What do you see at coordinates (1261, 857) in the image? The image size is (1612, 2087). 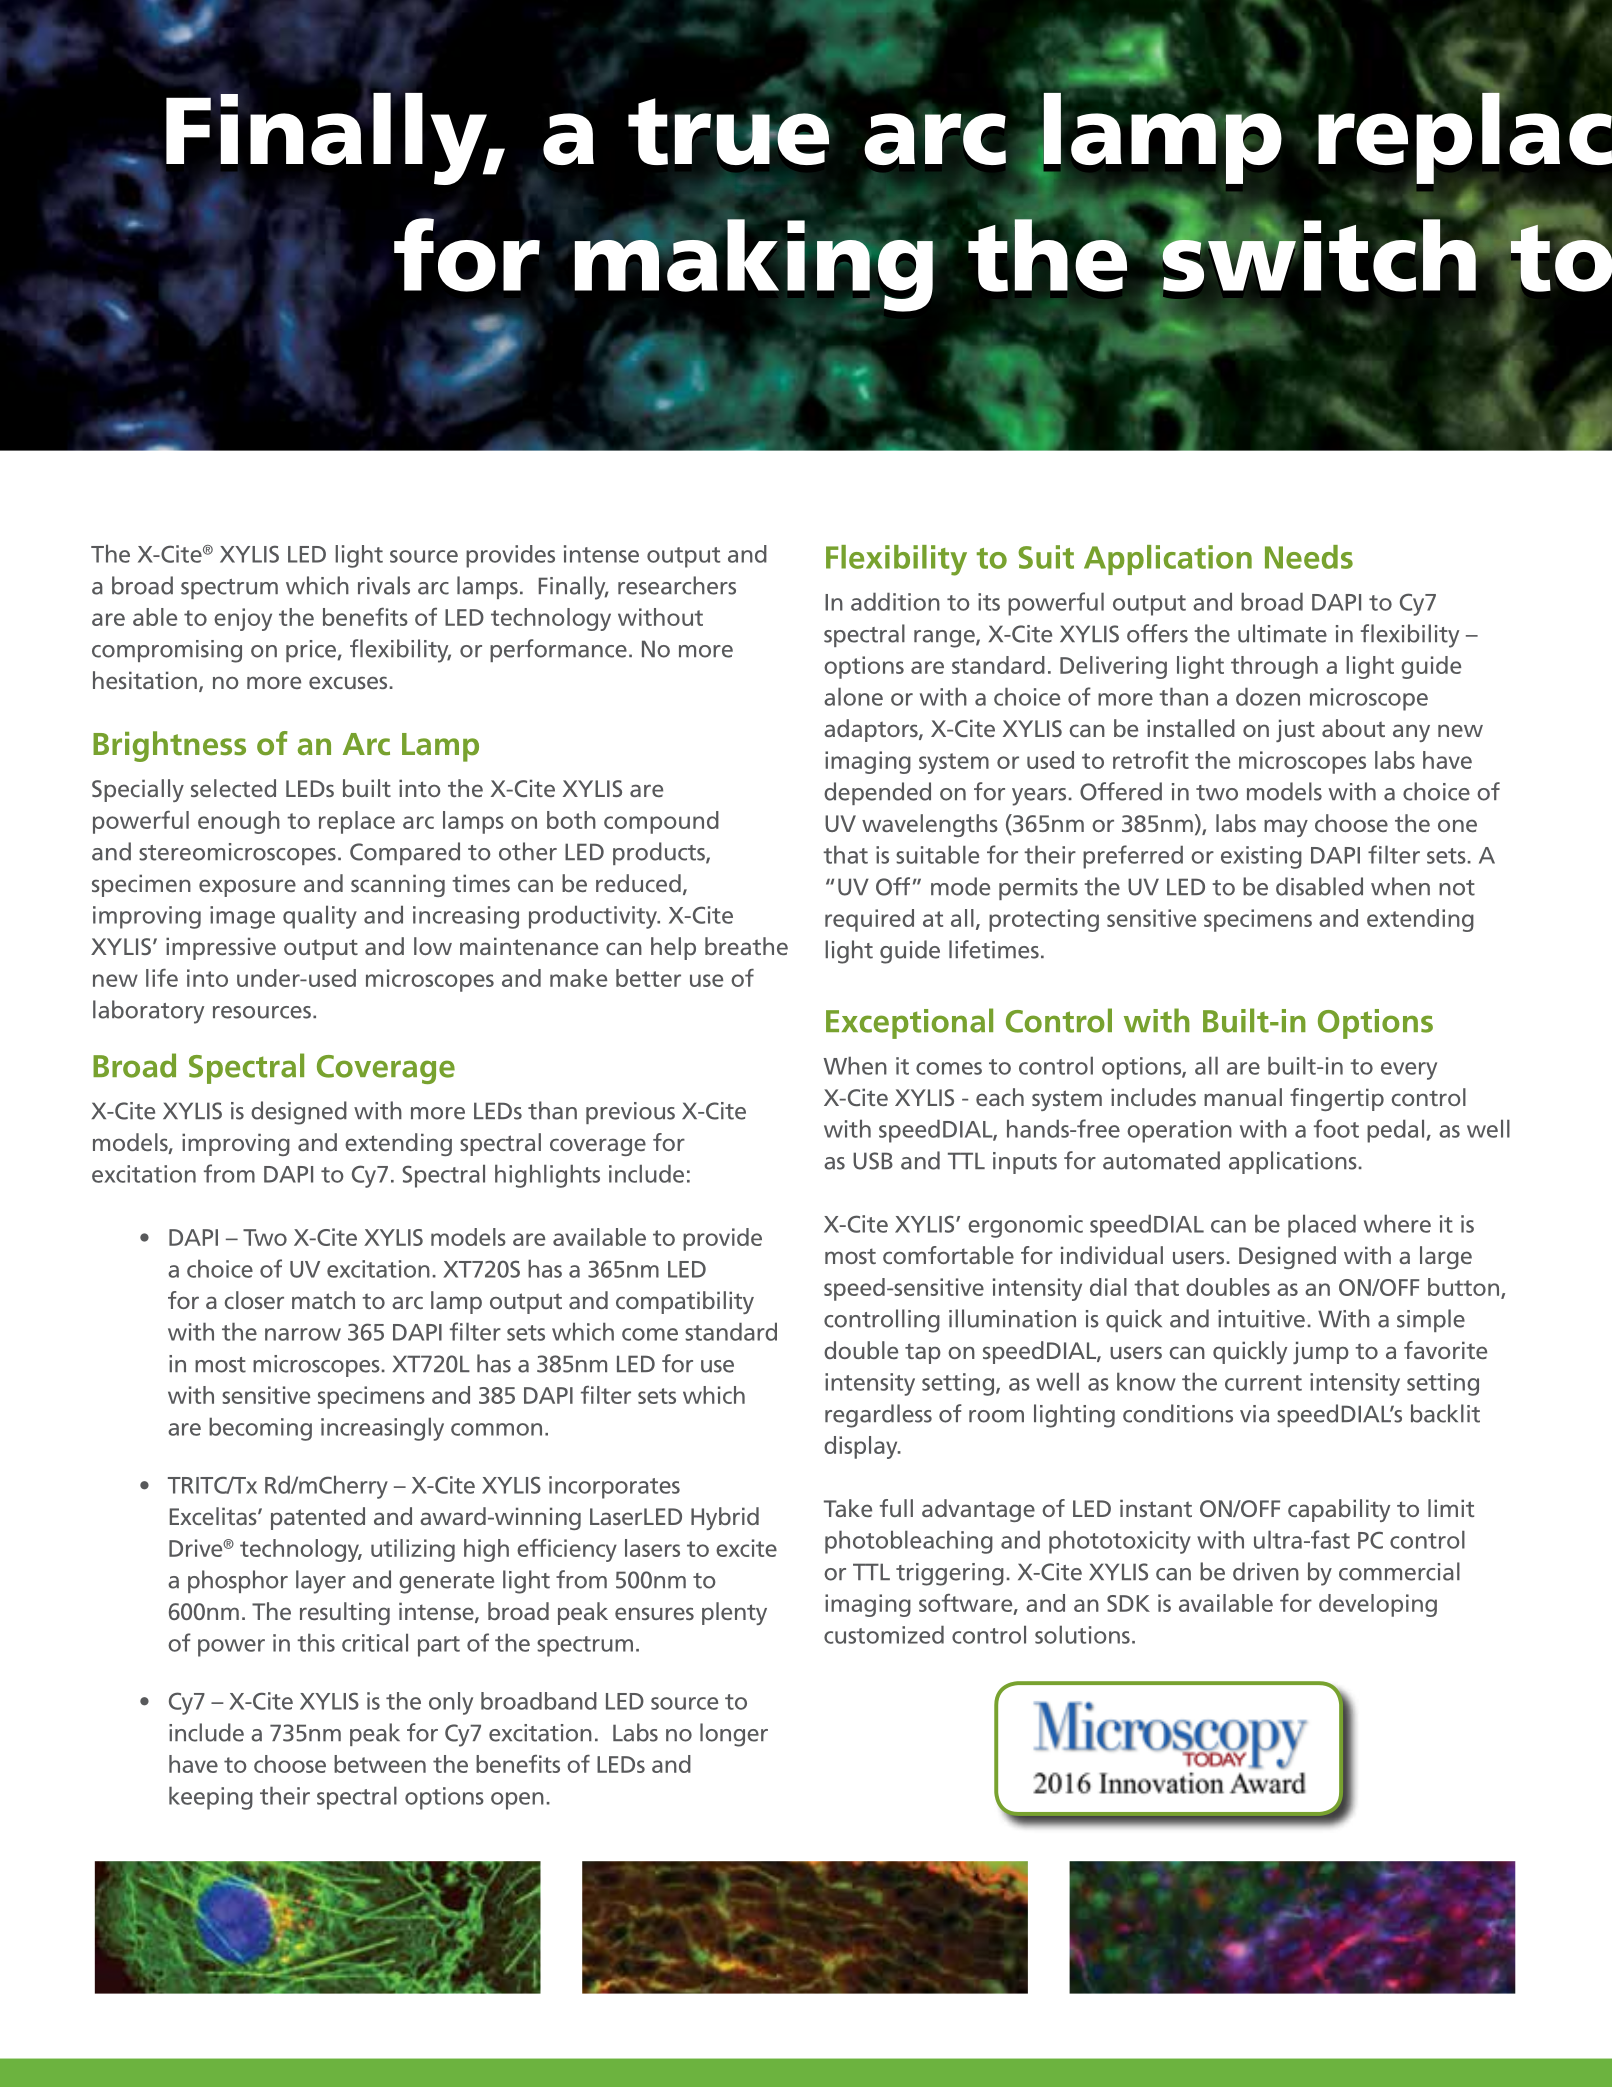 I see `existing` at bounding box center [1261, 857].
